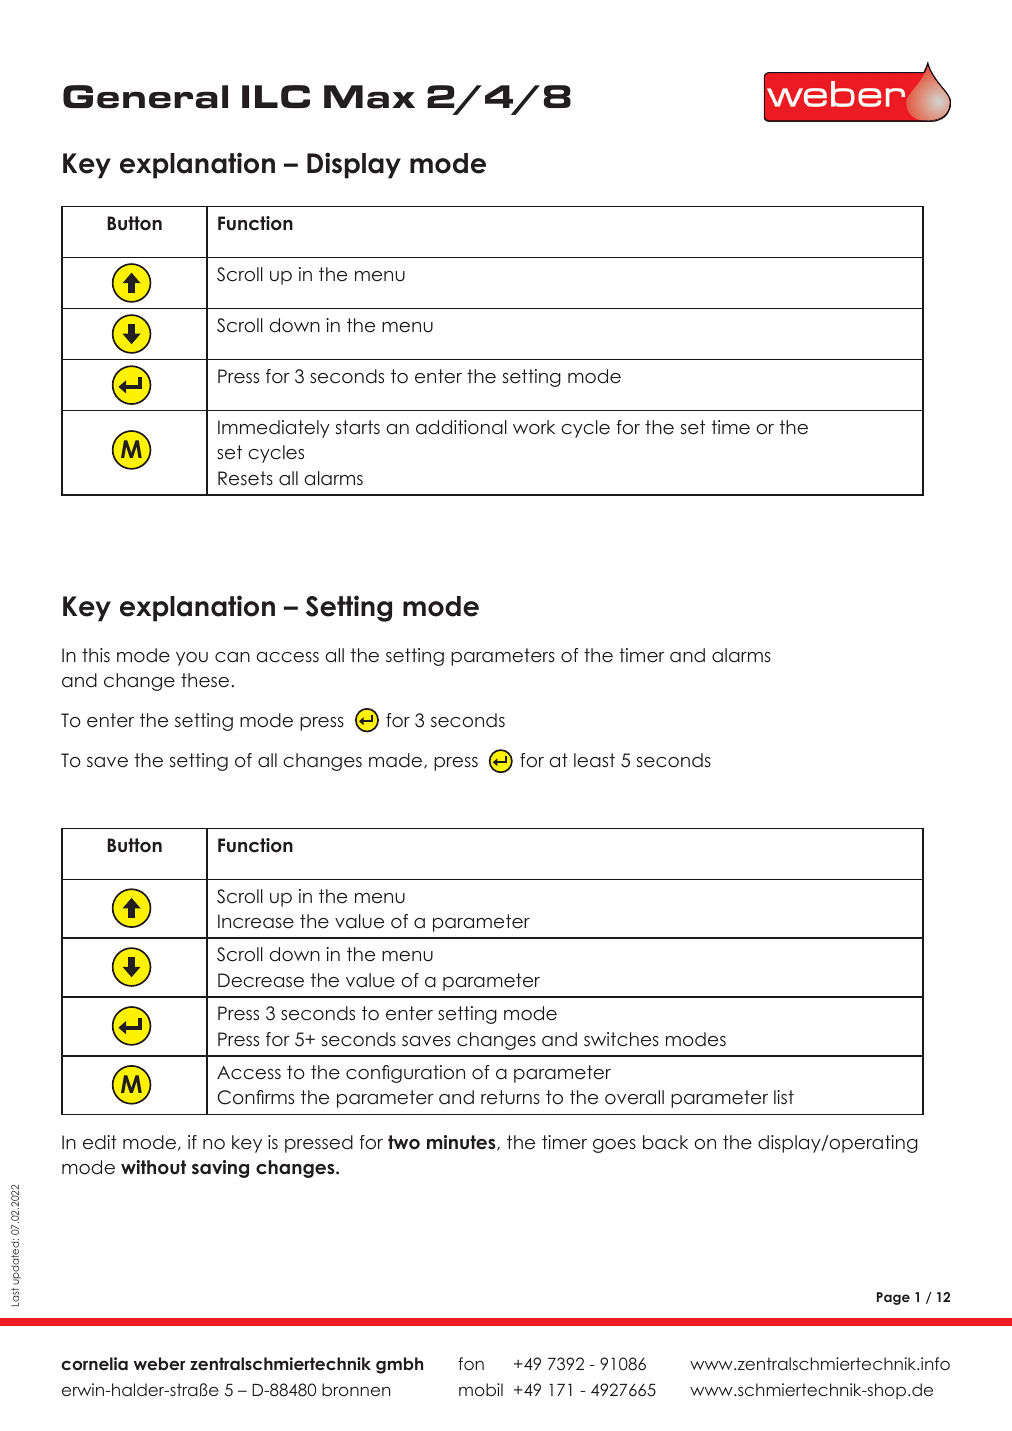 The height and width of the screenshot is (1431, 1012). What do you see at coordinates (160, 1363) in the screenshot?
I see `weber` at bounding box center [160, 1363].
